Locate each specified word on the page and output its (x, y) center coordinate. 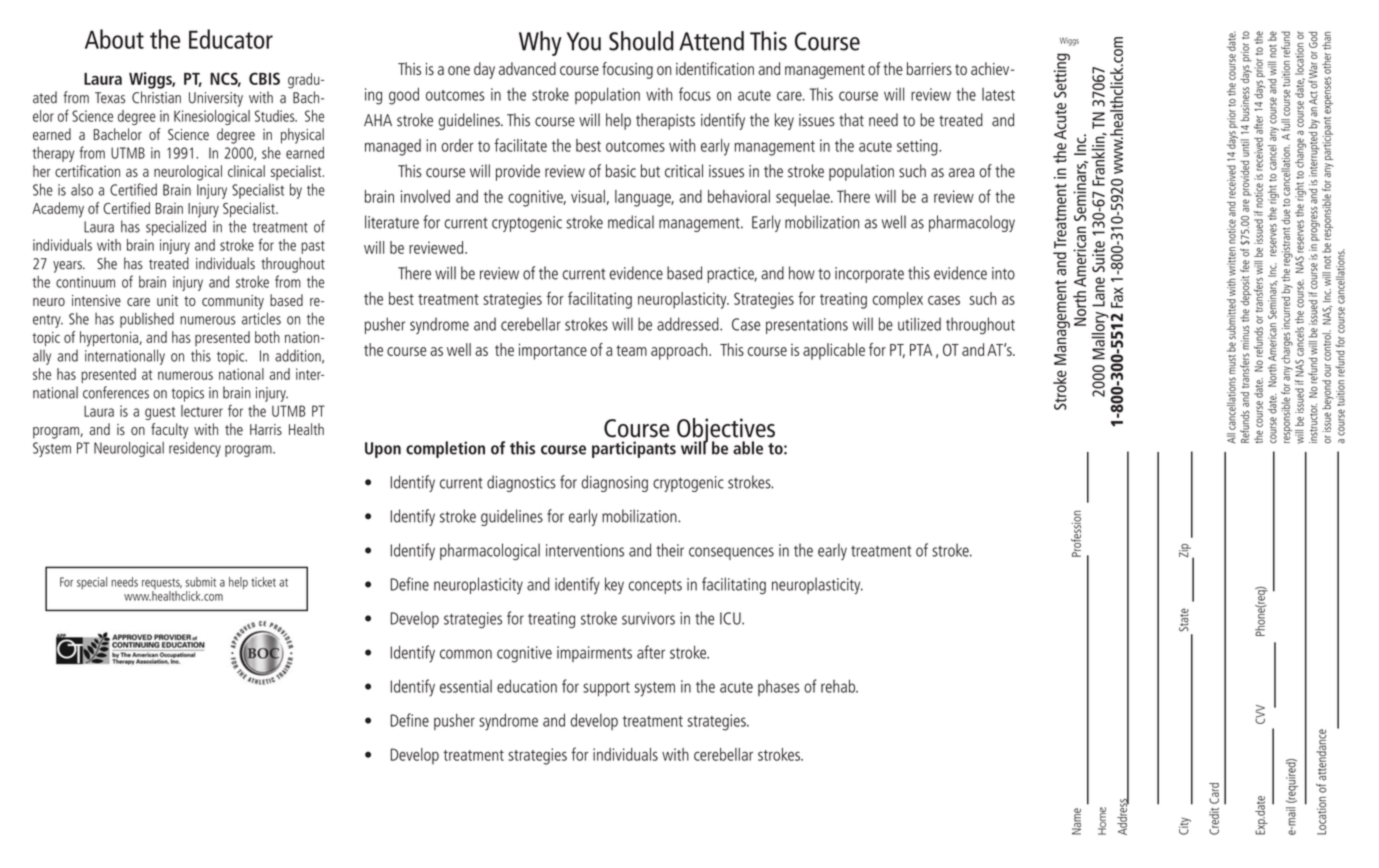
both (267, 337)
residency (195, 449)
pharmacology (972, 223)
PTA (921, 350)
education (527, 686)
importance (553, 351)
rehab (839, 686)
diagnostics (521, 483)
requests (162, 585)
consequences (731, 553)
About (114, 39)
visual (588, 196)
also (82, 189)
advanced (527, 68)
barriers (929, 68)
